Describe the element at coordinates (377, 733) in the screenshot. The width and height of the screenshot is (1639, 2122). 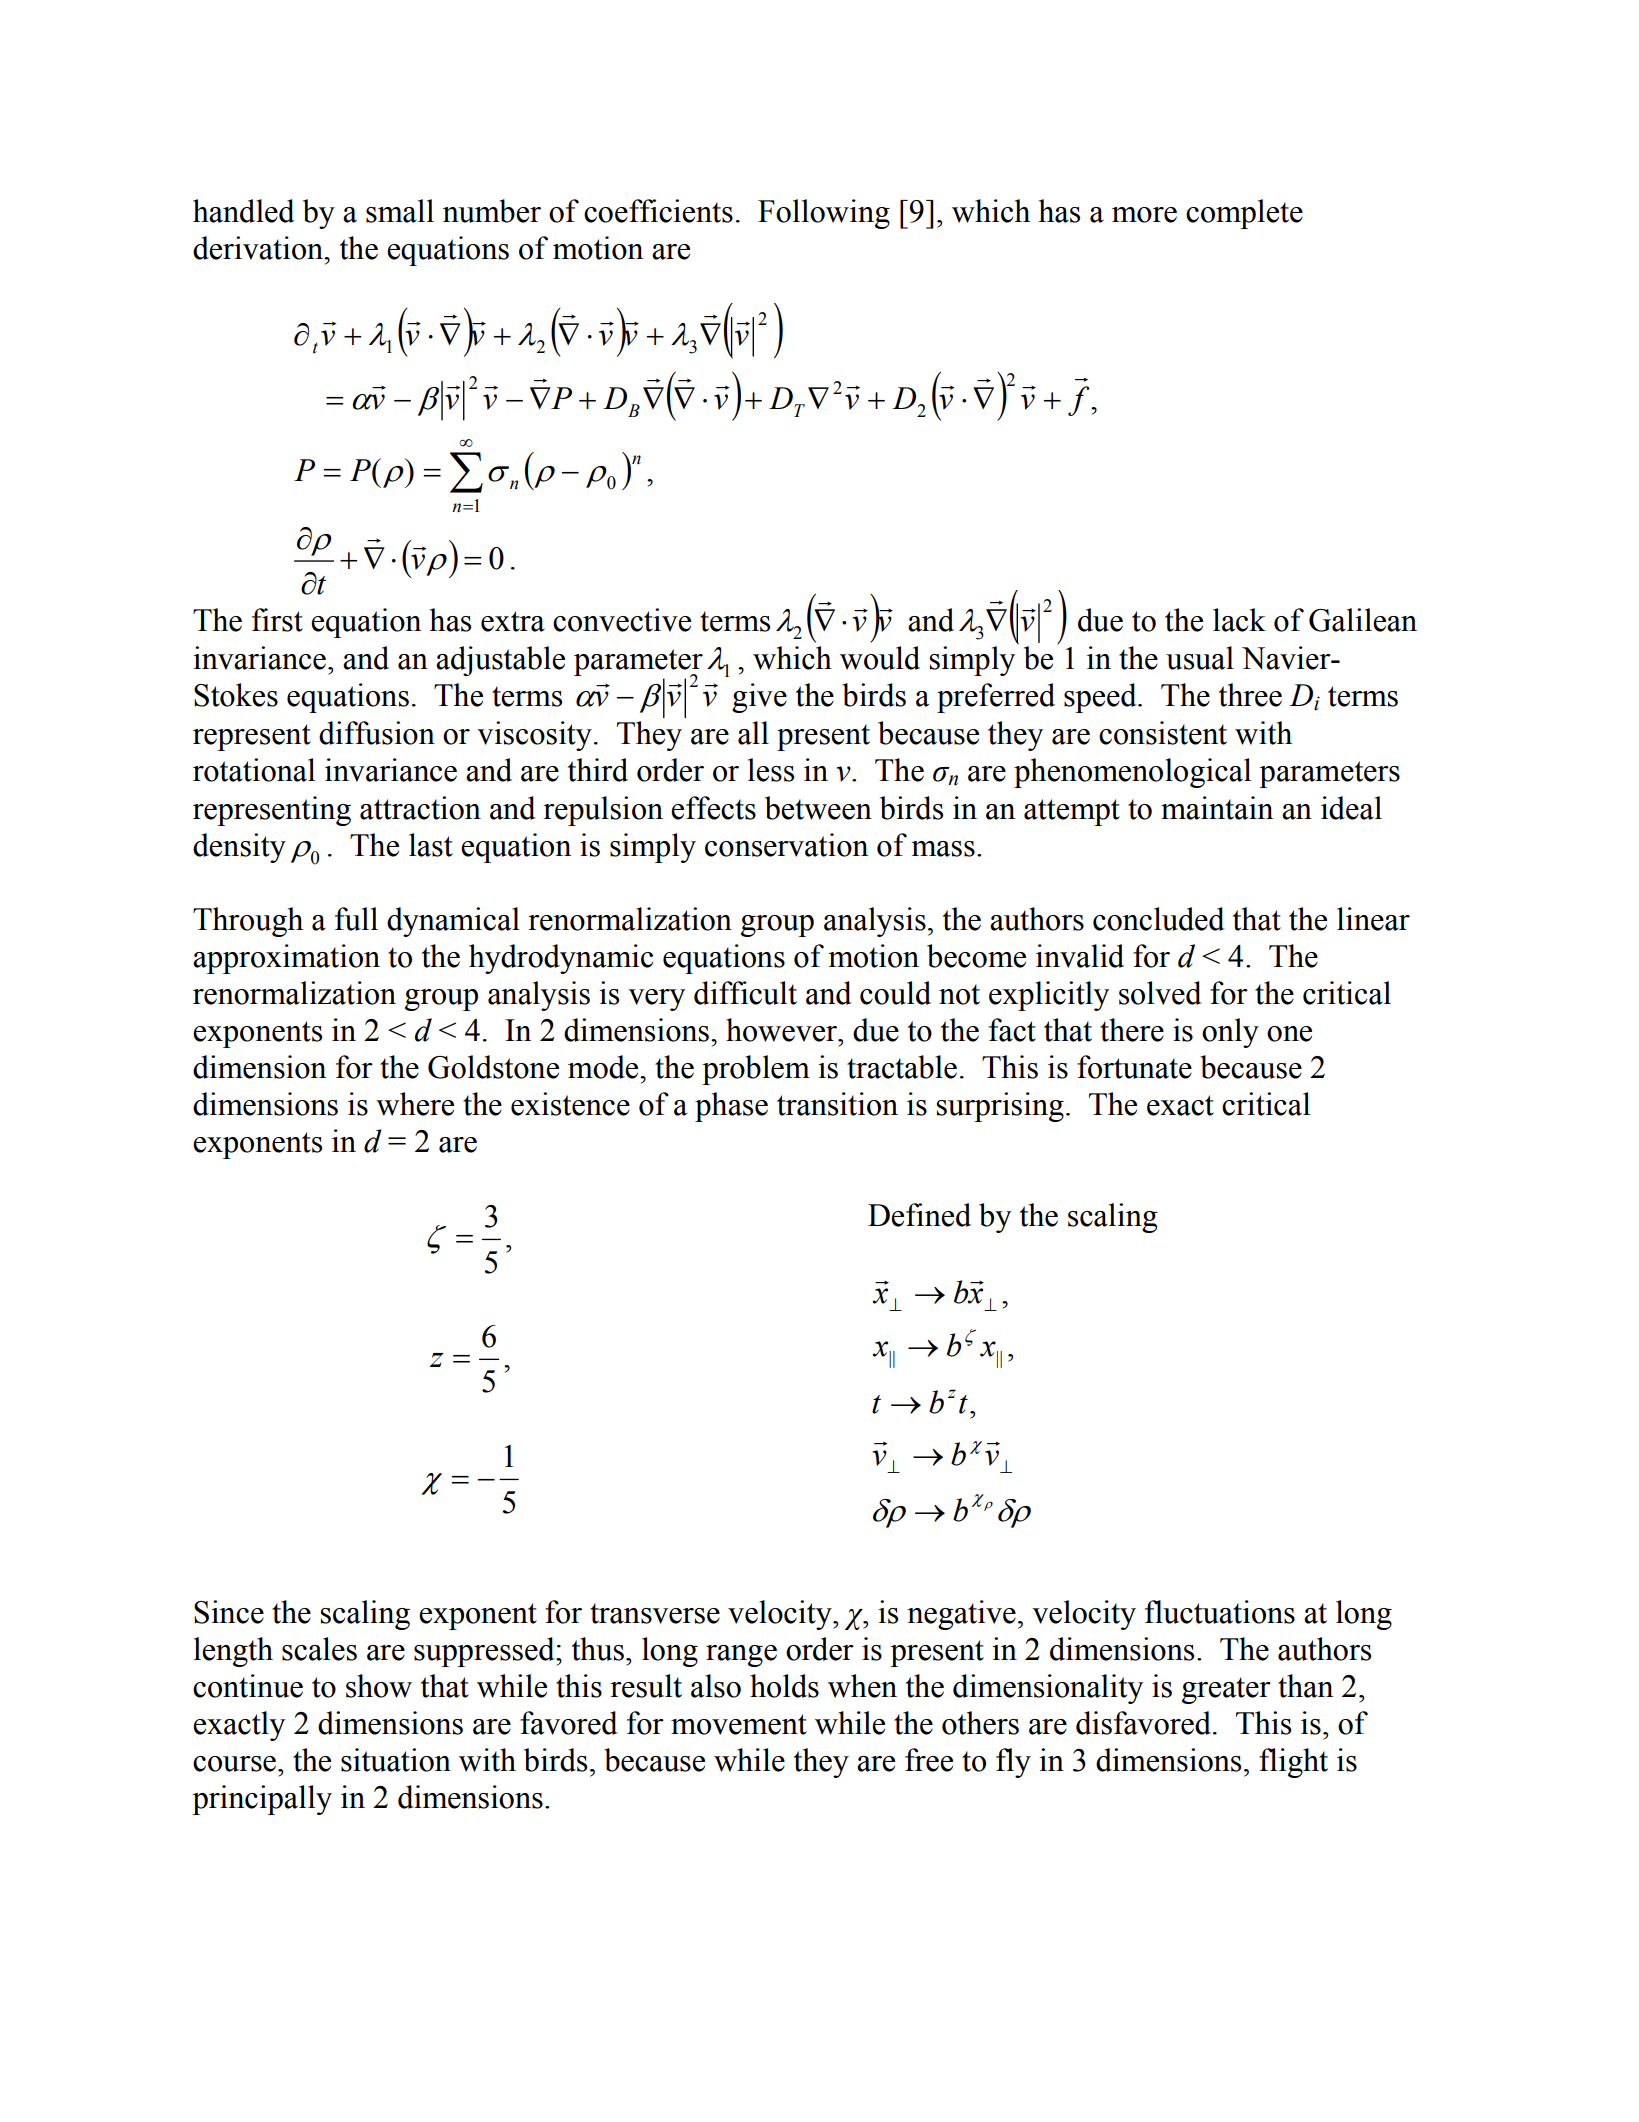
I see `diffusion` at that location.
